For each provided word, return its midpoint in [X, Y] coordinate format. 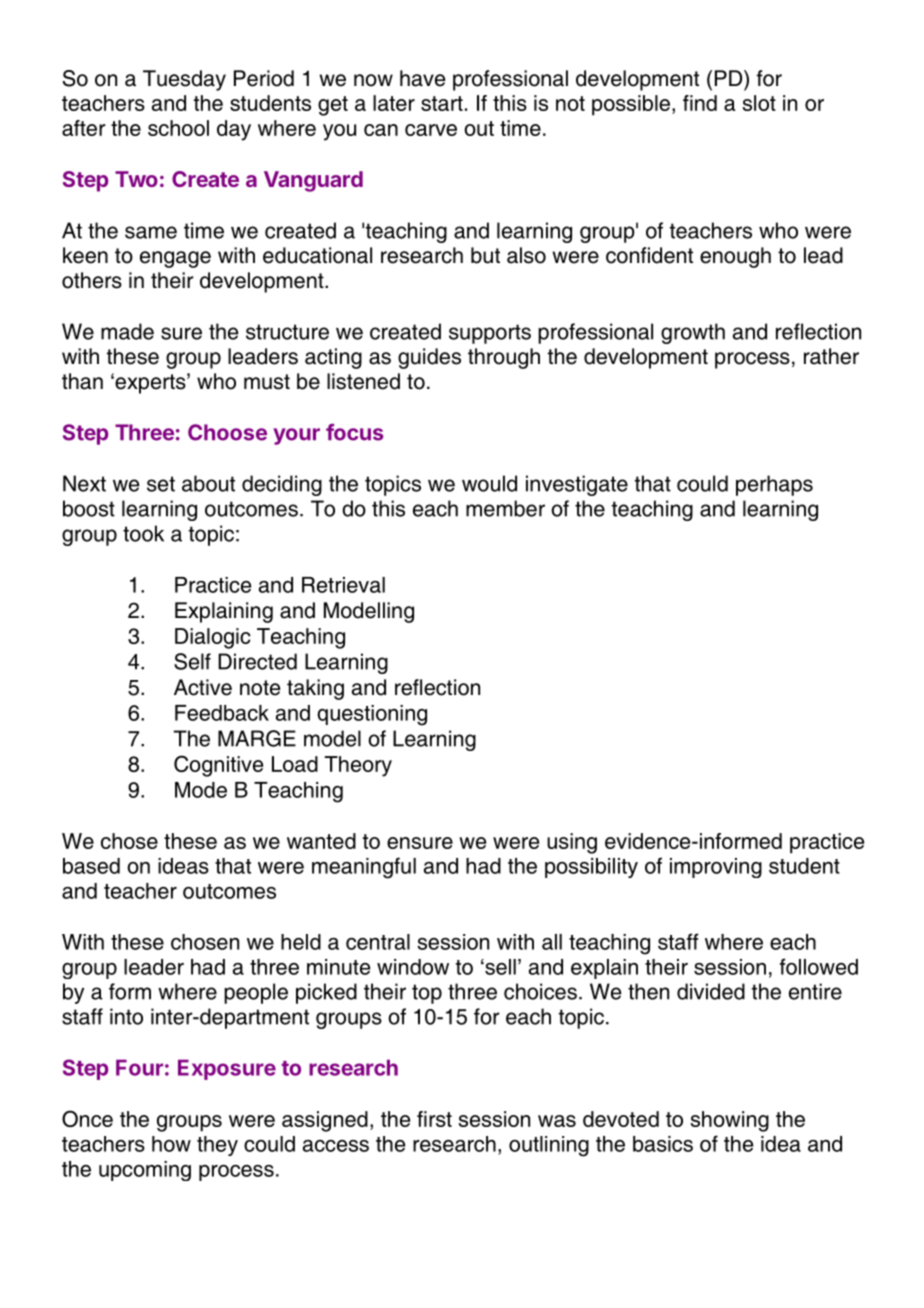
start [442, 103]
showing [729, 1121]
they [217, 1146]
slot [759, 103]
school [178, 128]
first [434, 1119]
